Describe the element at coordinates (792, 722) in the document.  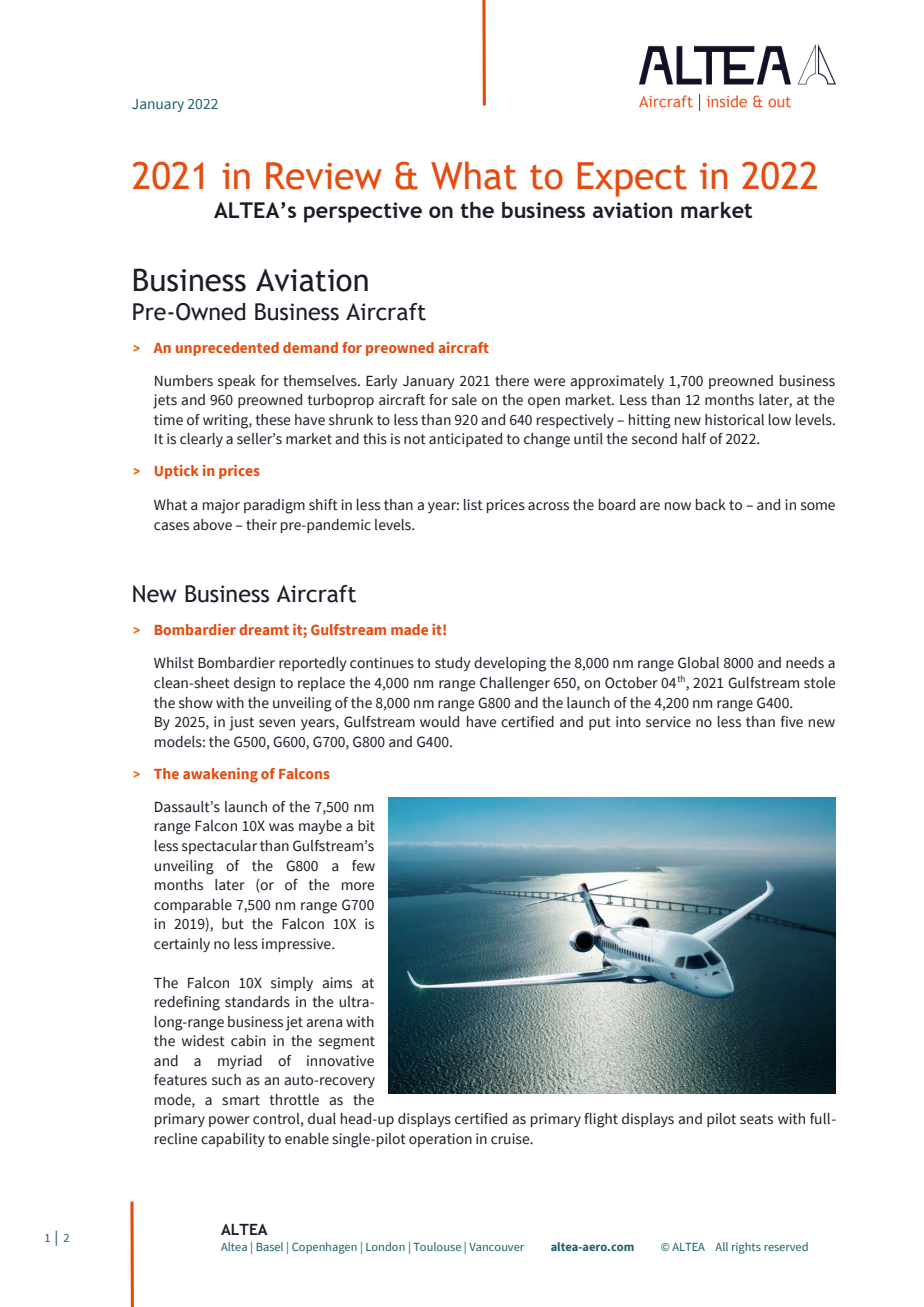
I see `five` at that location.
